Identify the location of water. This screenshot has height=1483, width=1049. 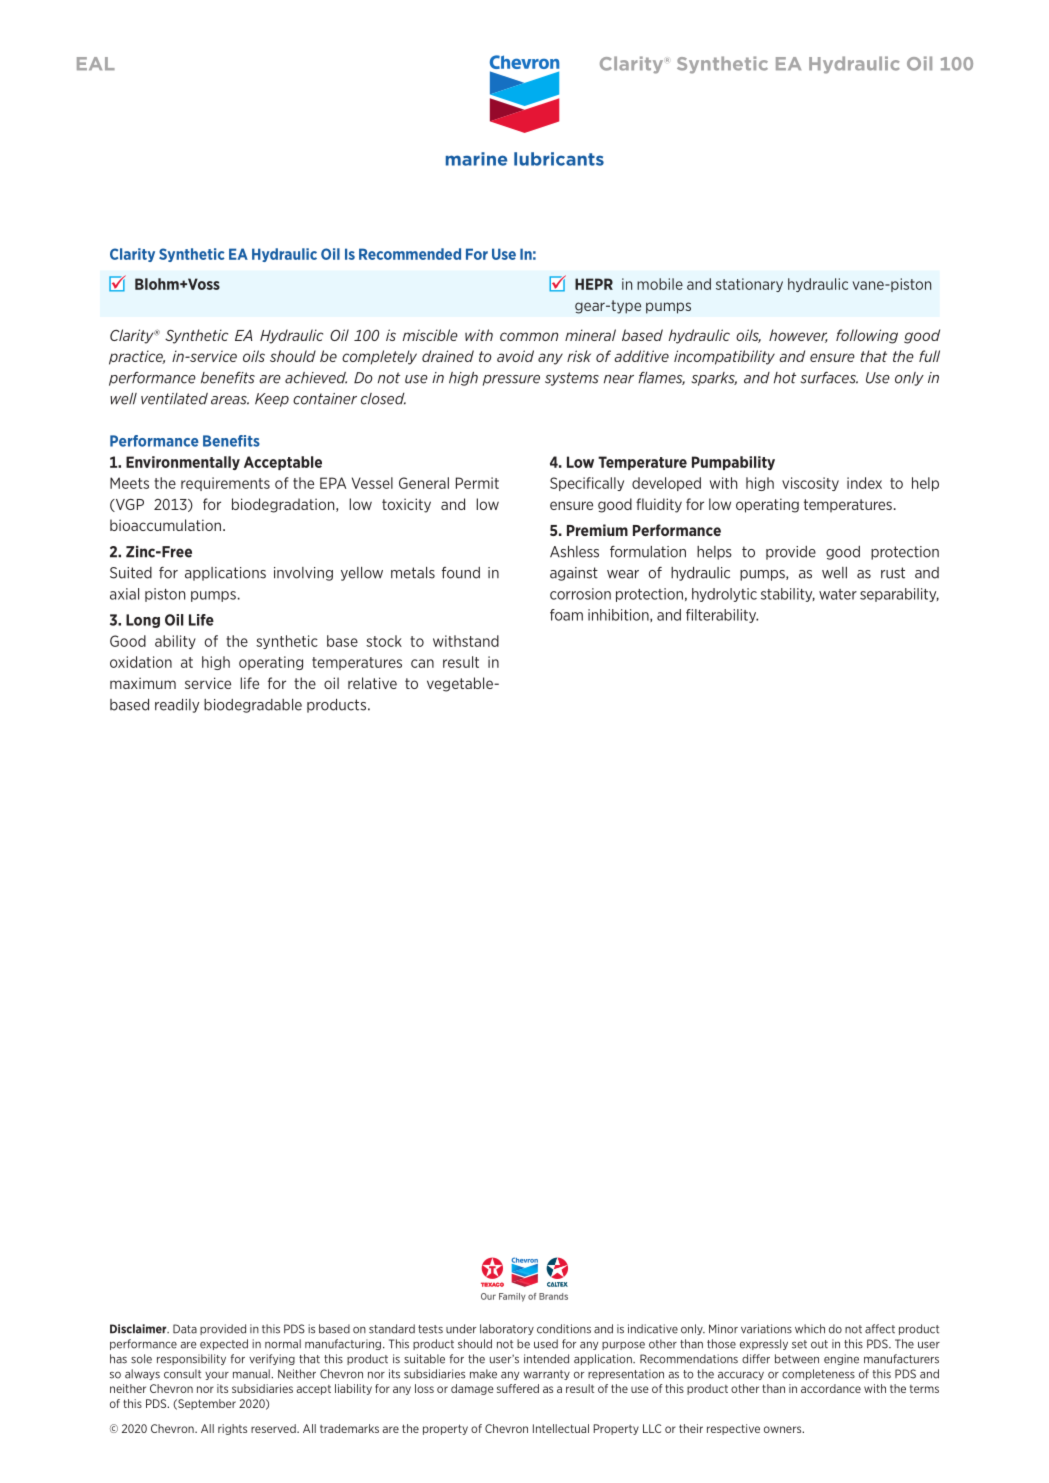
(838, 594).
